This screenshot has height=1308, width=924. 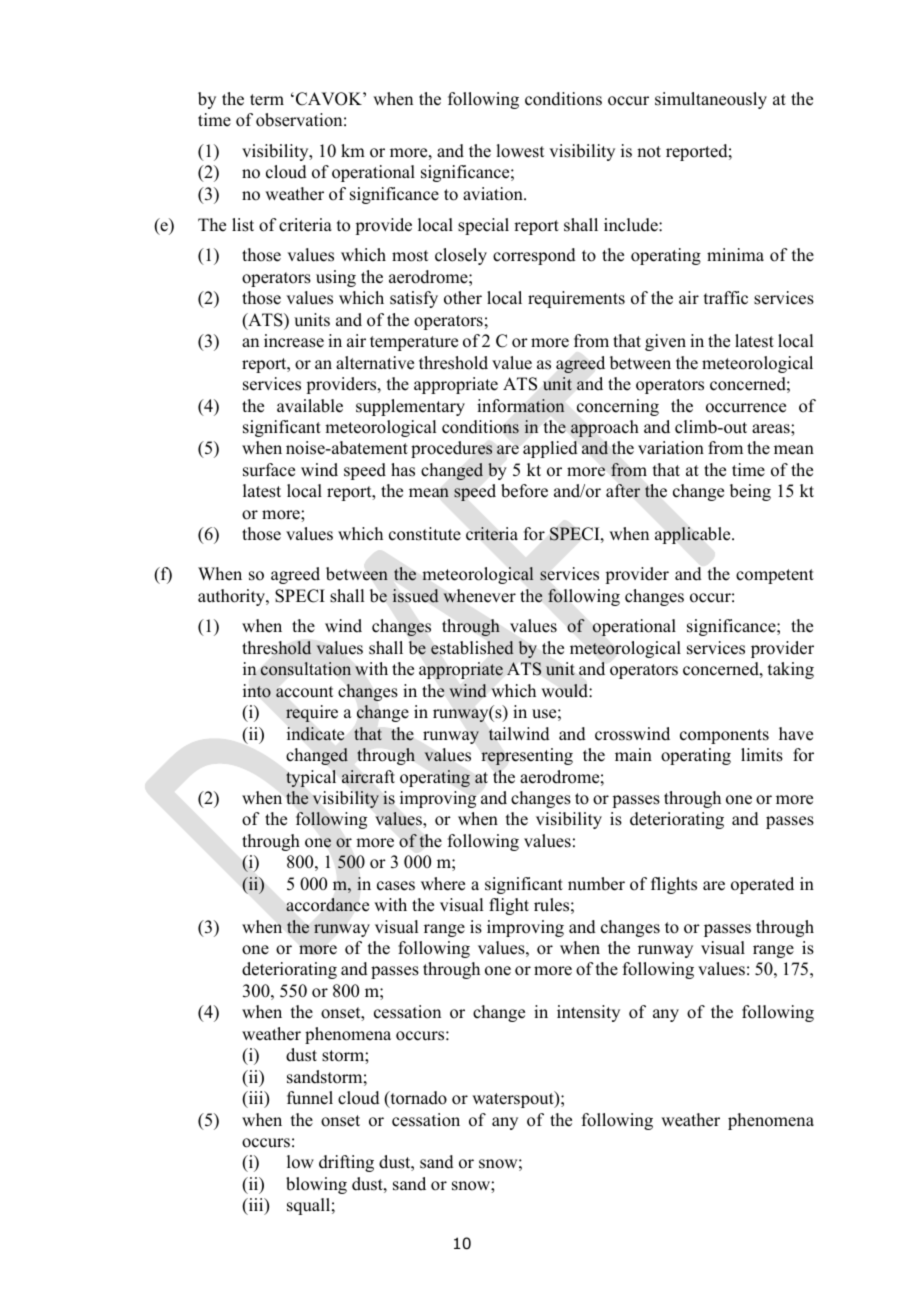 What do you see at coordinates (267, 100) in the screenshot?
I see `term` at bounding box center [267, 100].
